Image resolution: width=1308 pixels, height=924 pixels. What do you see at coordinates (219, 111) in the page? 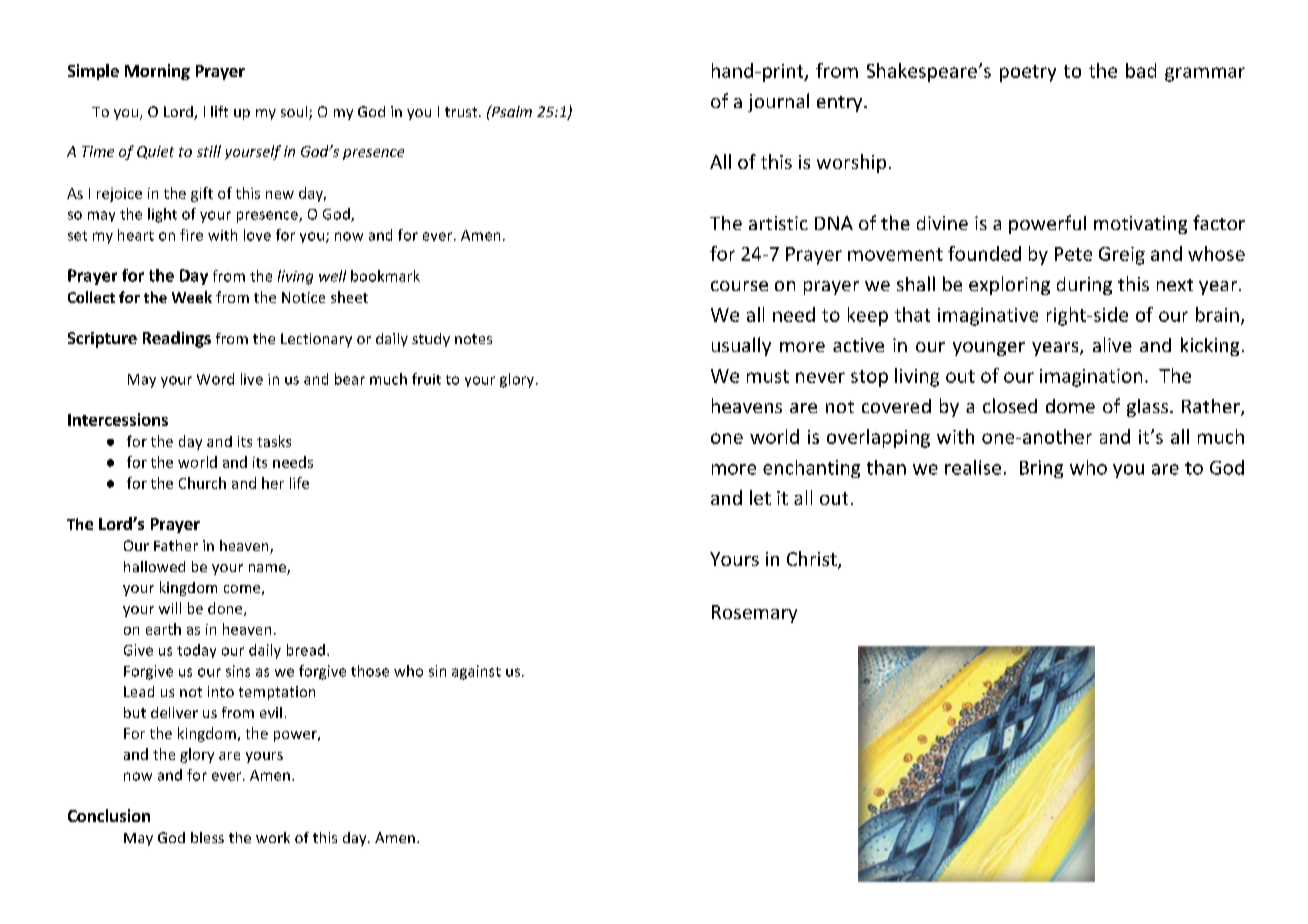
I see `lift` at bounding box center [219, 111].
